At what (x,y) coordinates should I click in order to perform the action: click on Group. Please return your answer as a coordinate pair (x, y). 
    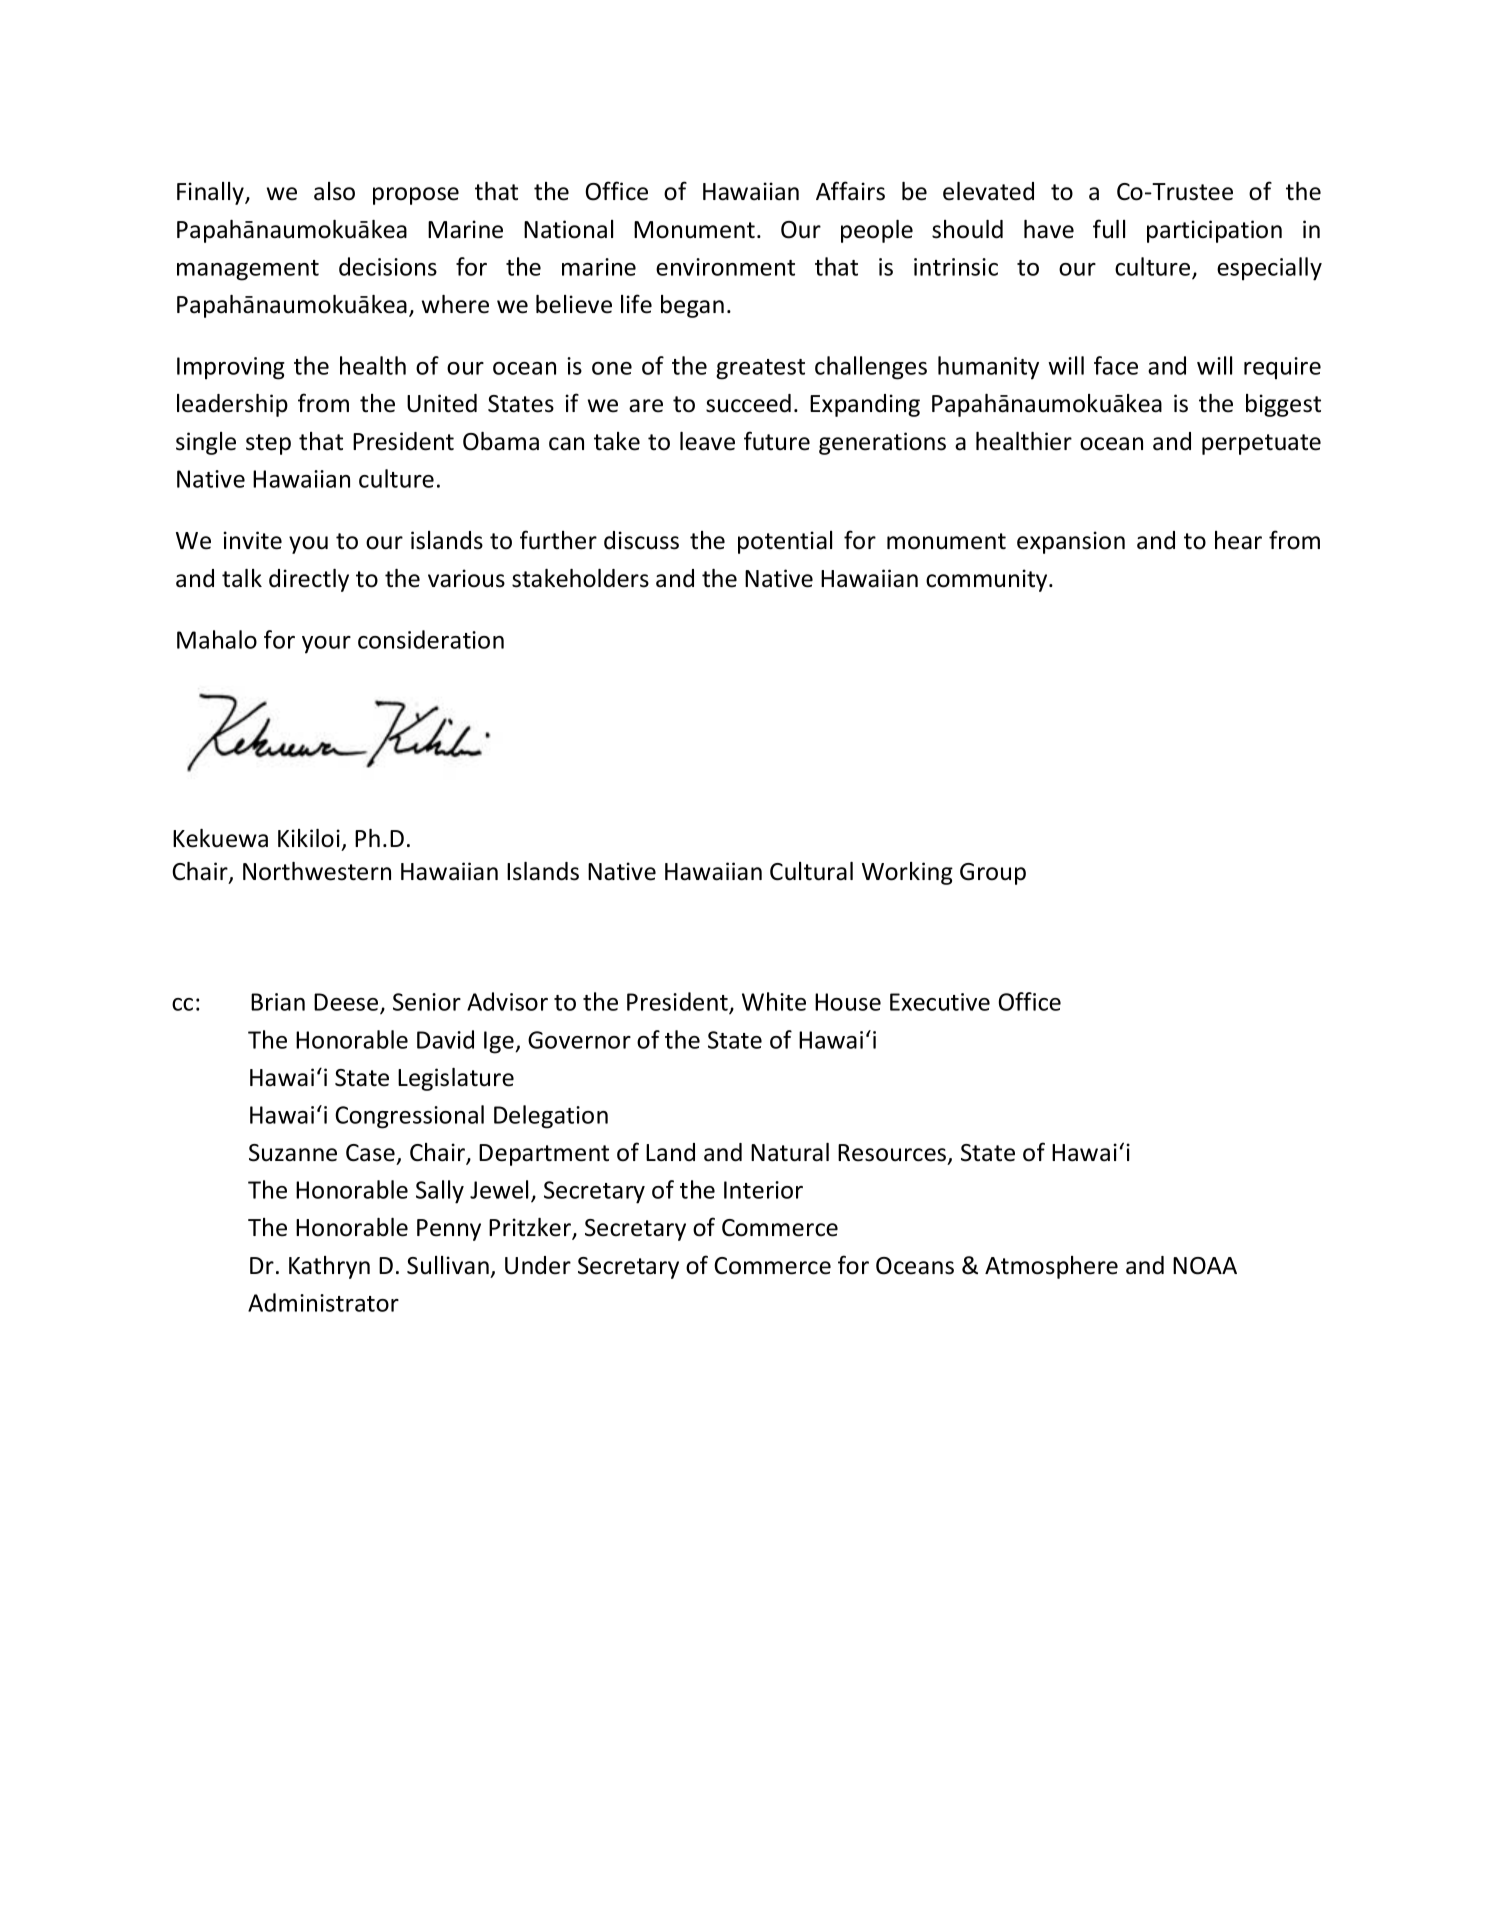
    Looking at the image, I should click on (993, 874).
